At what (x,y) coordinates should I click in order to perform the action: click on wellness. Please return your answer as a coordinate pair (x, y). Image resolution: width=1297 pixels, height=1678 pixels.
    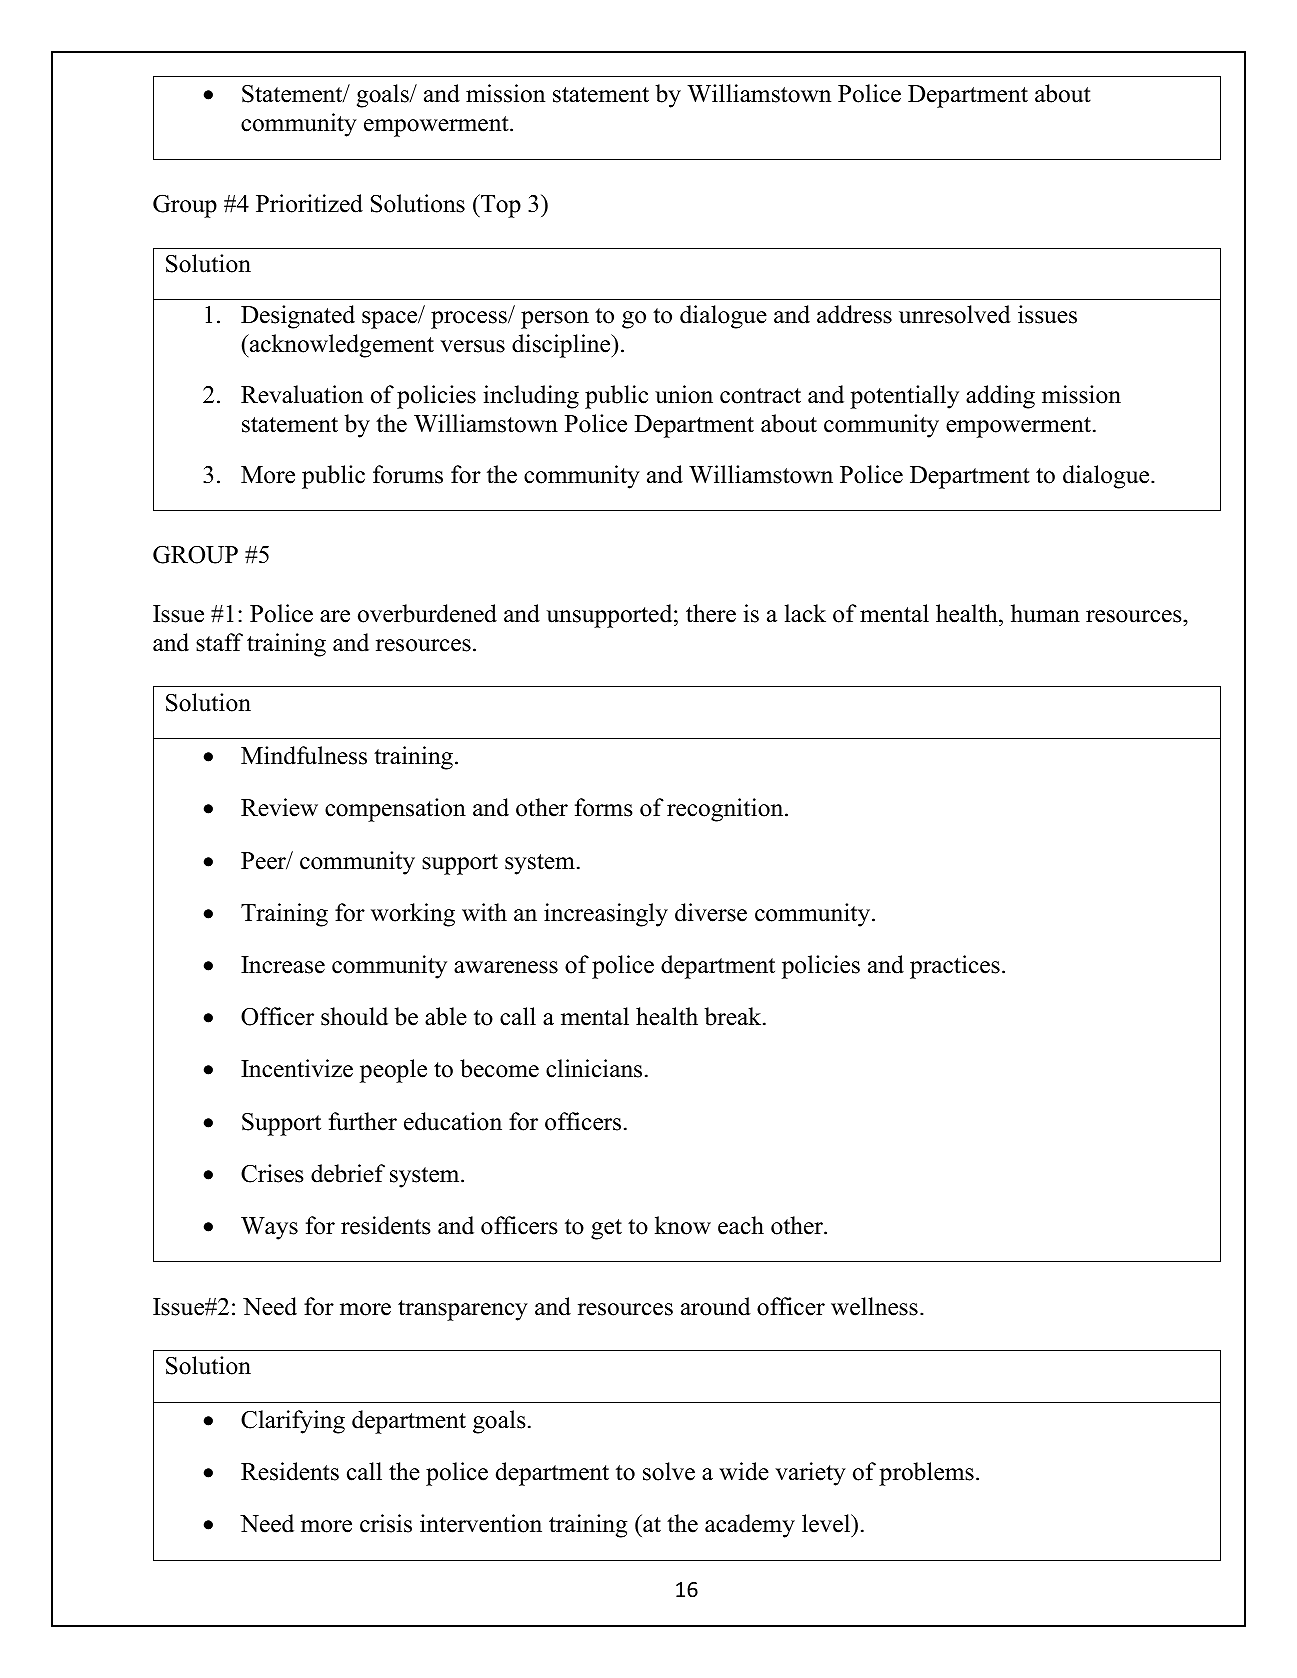
    Looking at the image, I should click on (874, 1306).
